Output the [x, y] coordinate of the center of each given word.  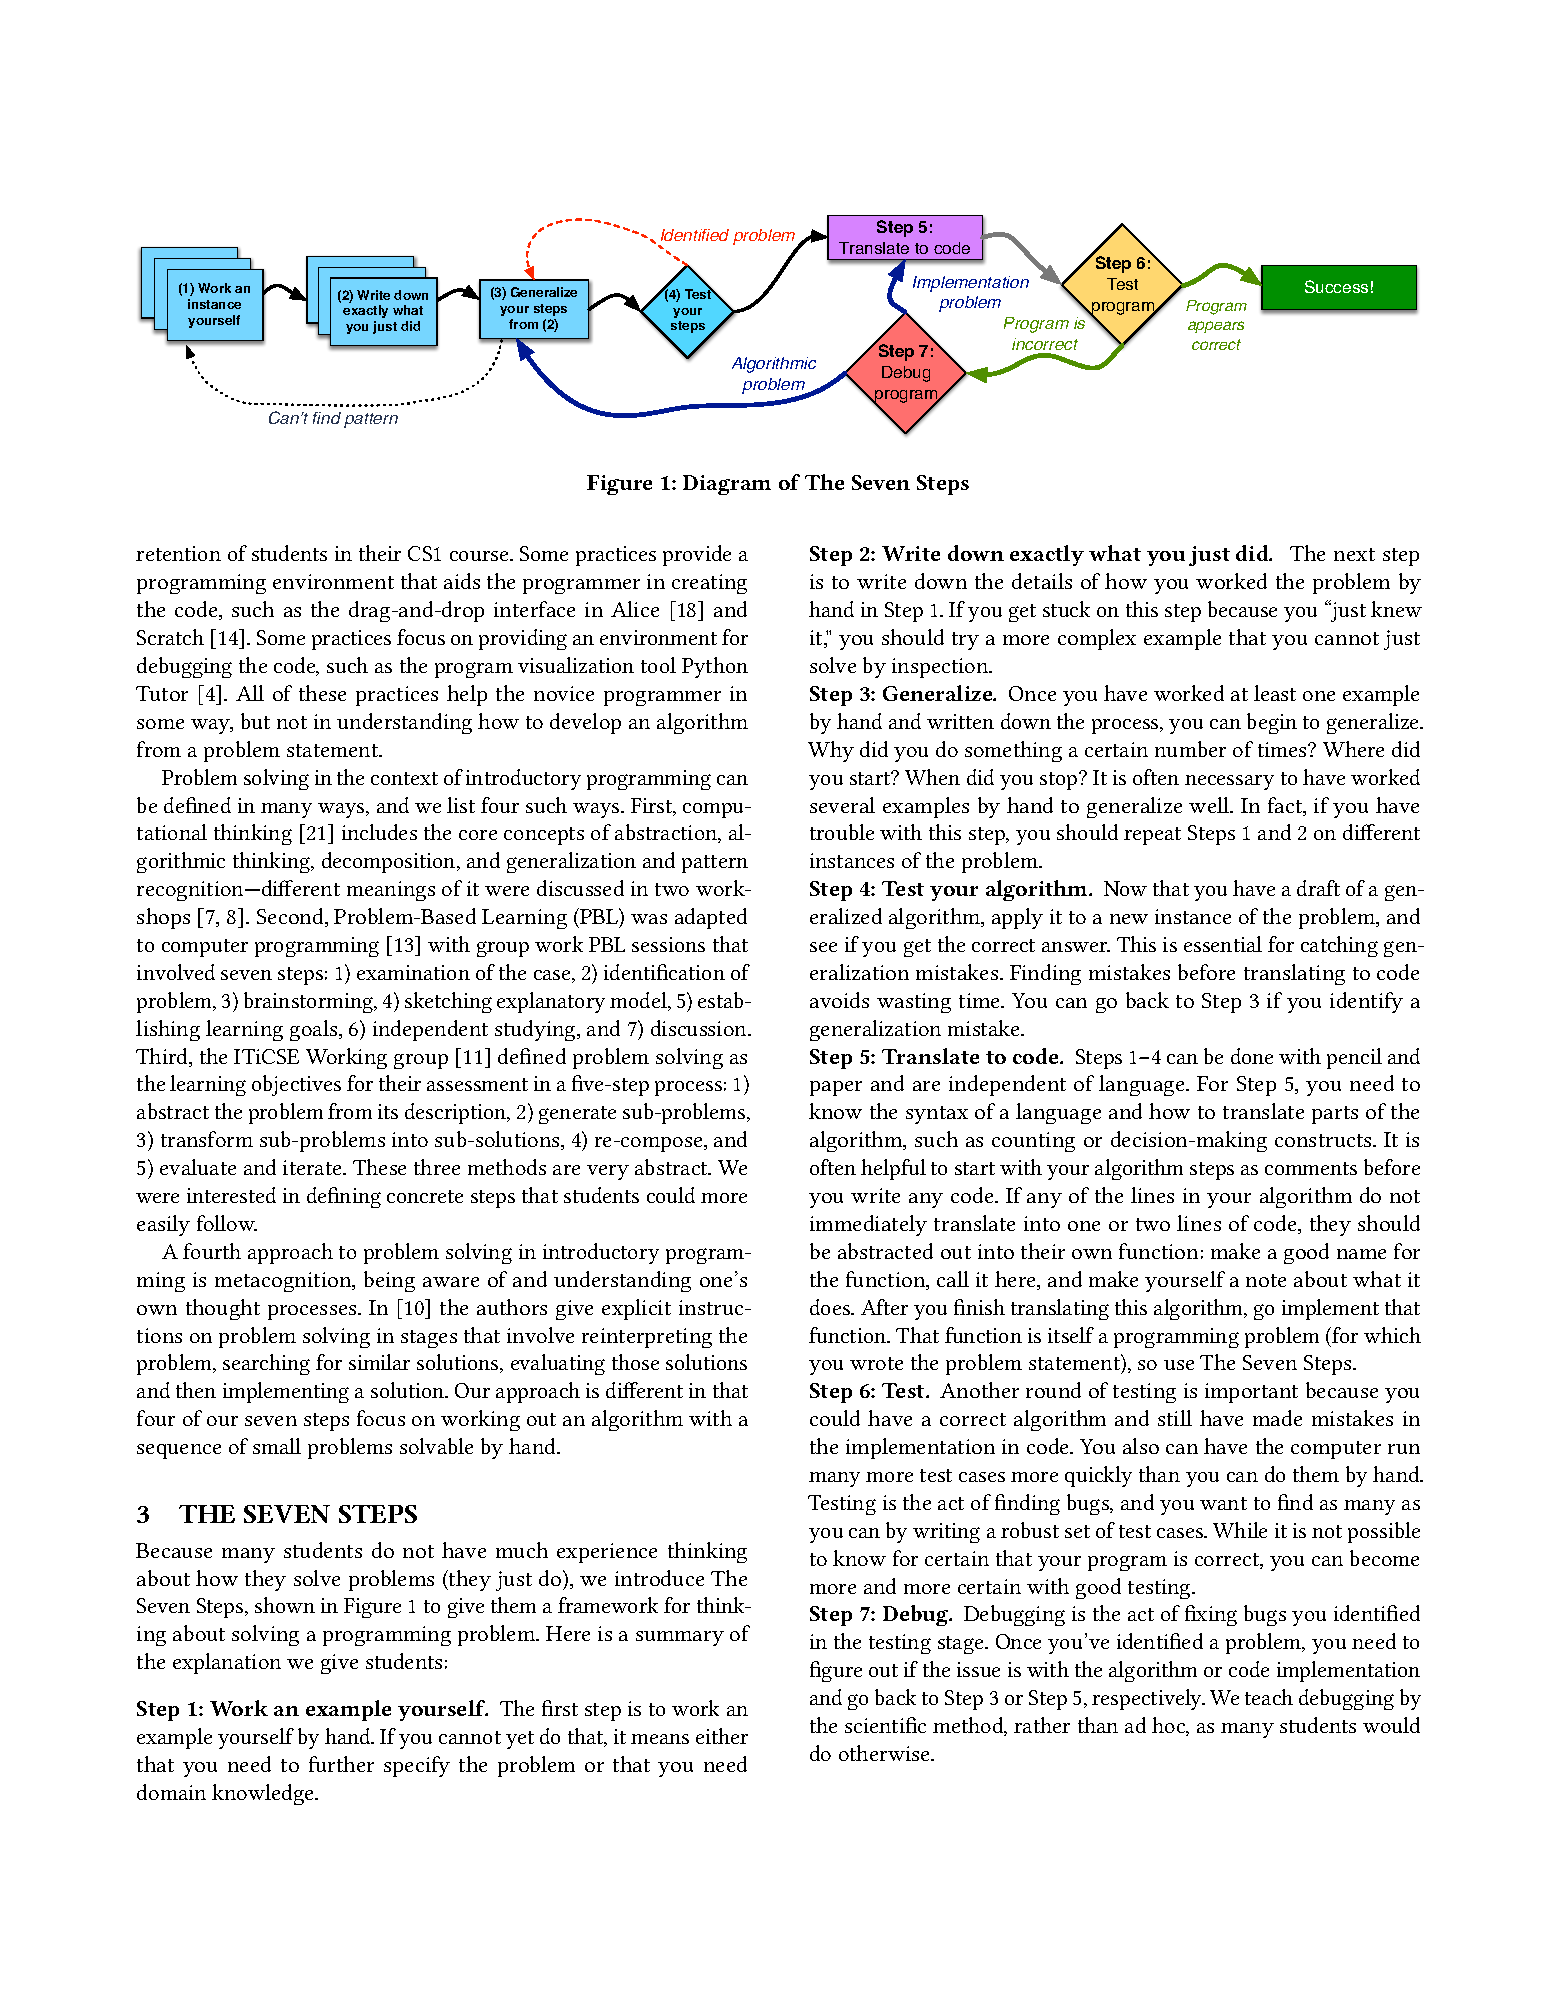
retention [178, 553]
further [341, 1764]
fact [1286, 806]
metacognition [284, 1282]
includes [379, 832]
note [1266, 1280]
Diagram [727, 485]
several [842, 805]
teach [1269, 1697]
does [831, 1307]
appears [1216, 327]
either [722, 1736]
